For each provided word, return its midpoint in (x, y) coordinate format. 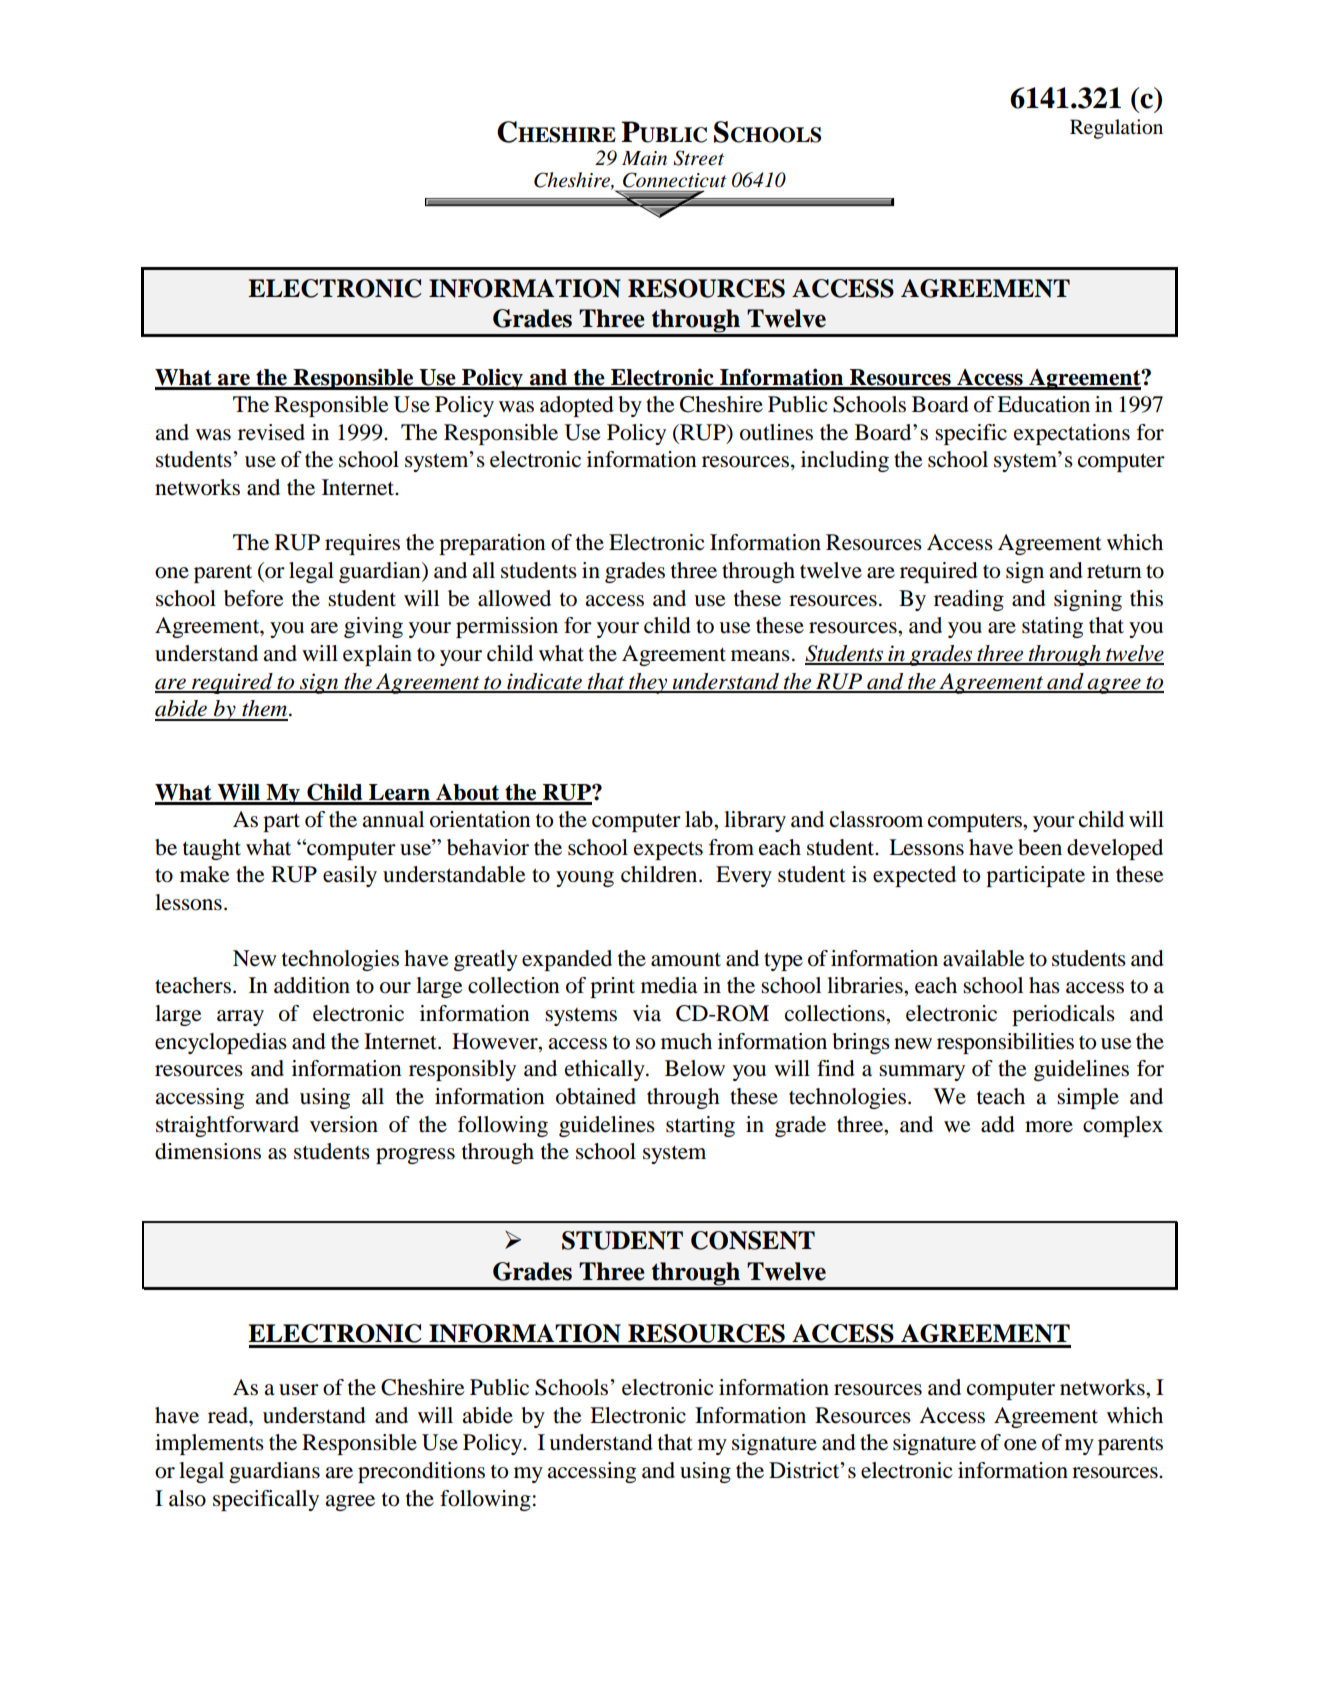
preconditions (421, 1472)
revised (271, 432)
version (344, 1124)
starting (700, 1126)
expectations (1072, 434)
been (1040, 847)
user (299, 1390)
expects (668, 850)
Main (644, 158)
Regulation (1116, 129)
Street (698, 158)
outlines (776, 432)
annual (393, 819)
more (1049, 1127)
